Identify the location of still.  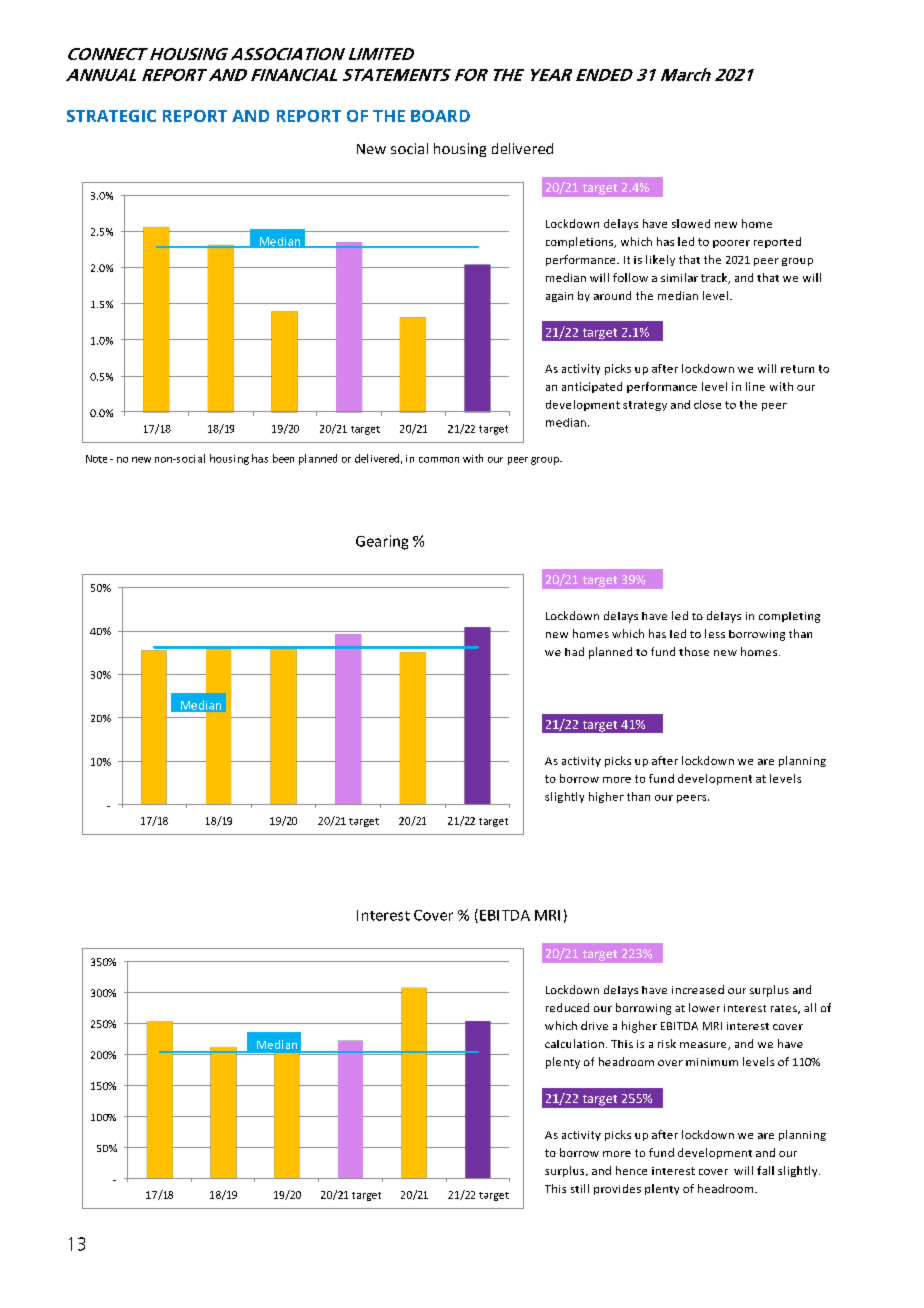
(580, 1188).
